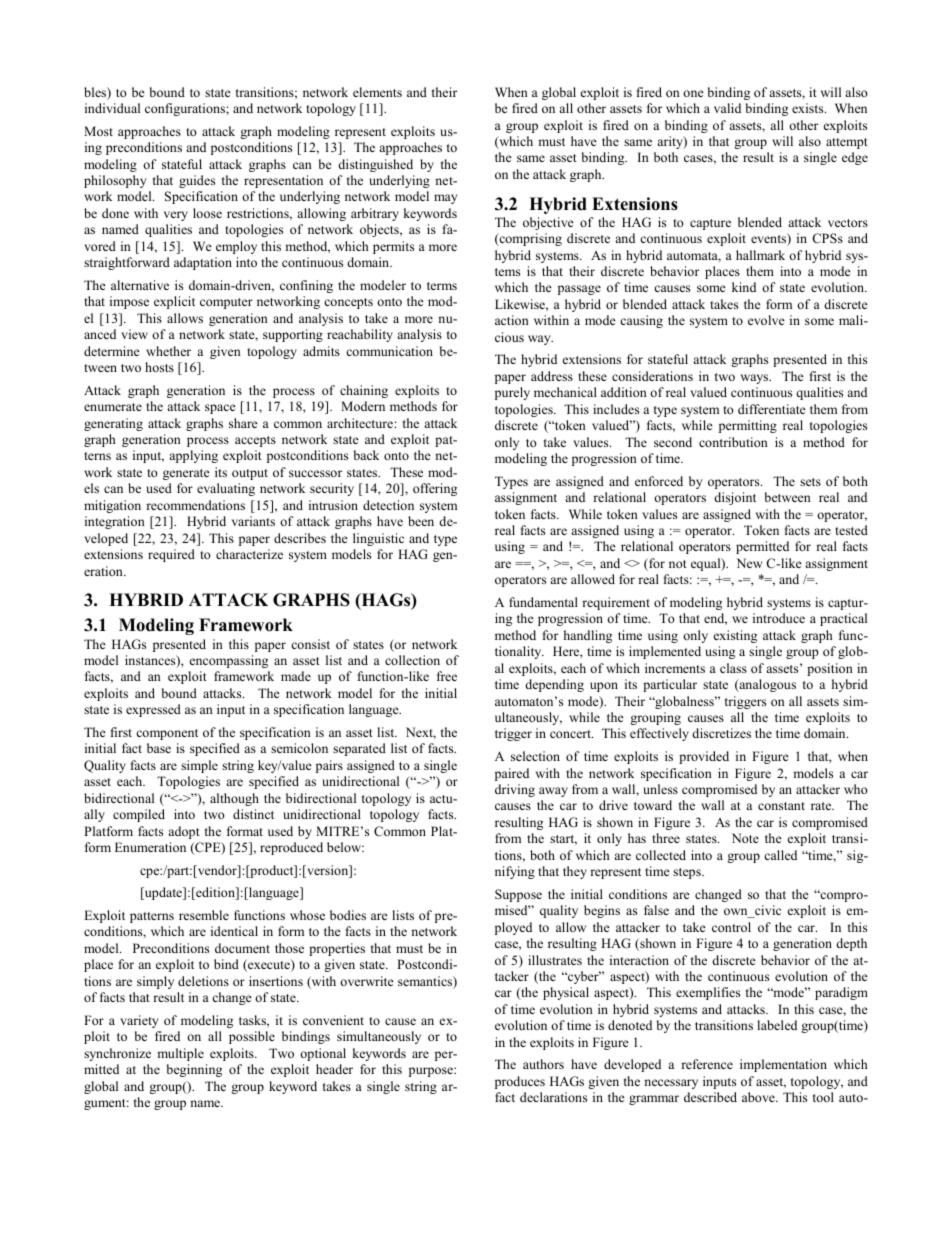 This screenshot has width=952, height=1233. I want to click on beginning, so click(194, 1070).
